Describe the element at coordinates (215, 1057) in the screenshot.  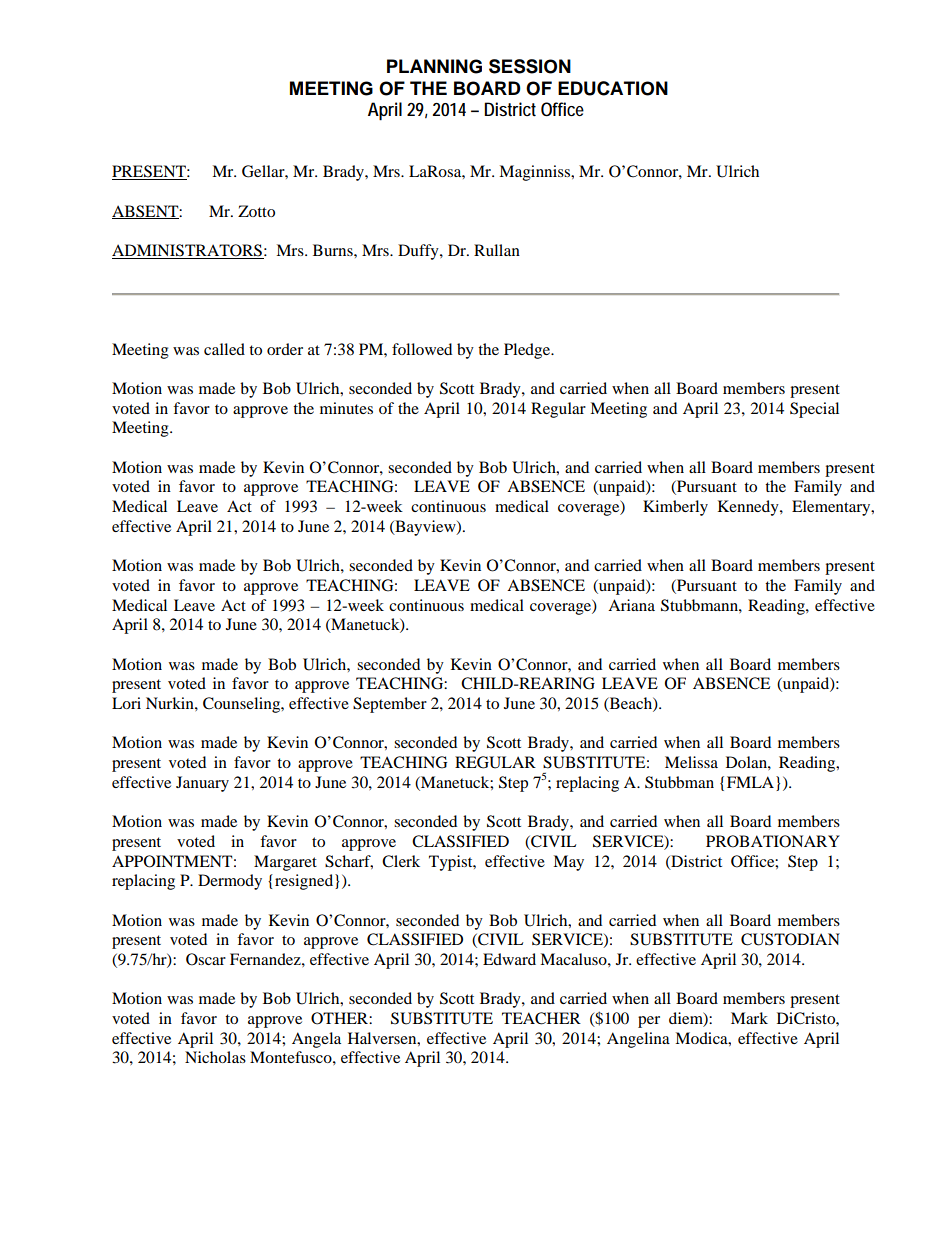
I see `Nicholas` at that location.
